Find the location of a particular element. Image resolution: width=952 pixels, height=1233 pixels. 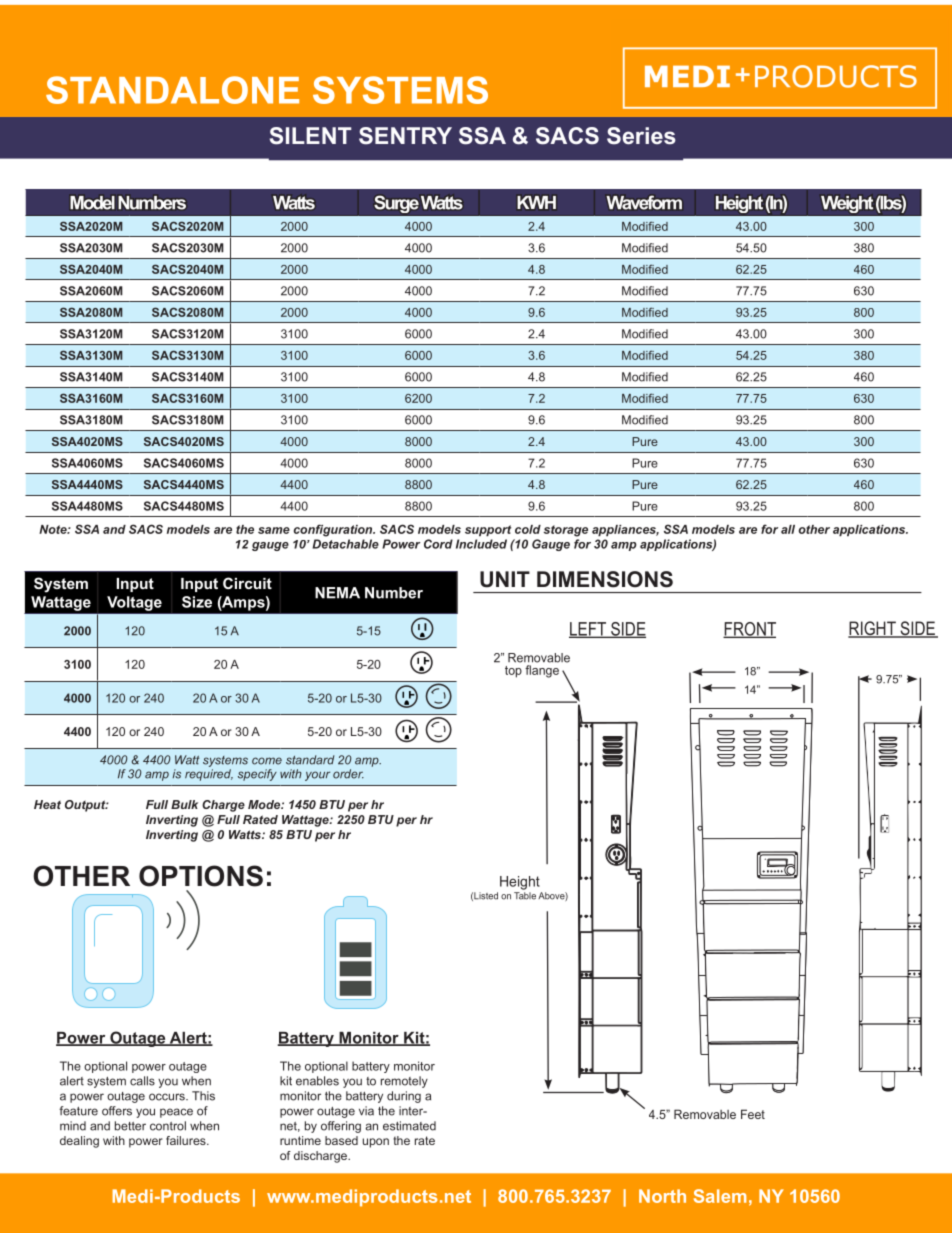

order is located at coordinates (348, 774).
